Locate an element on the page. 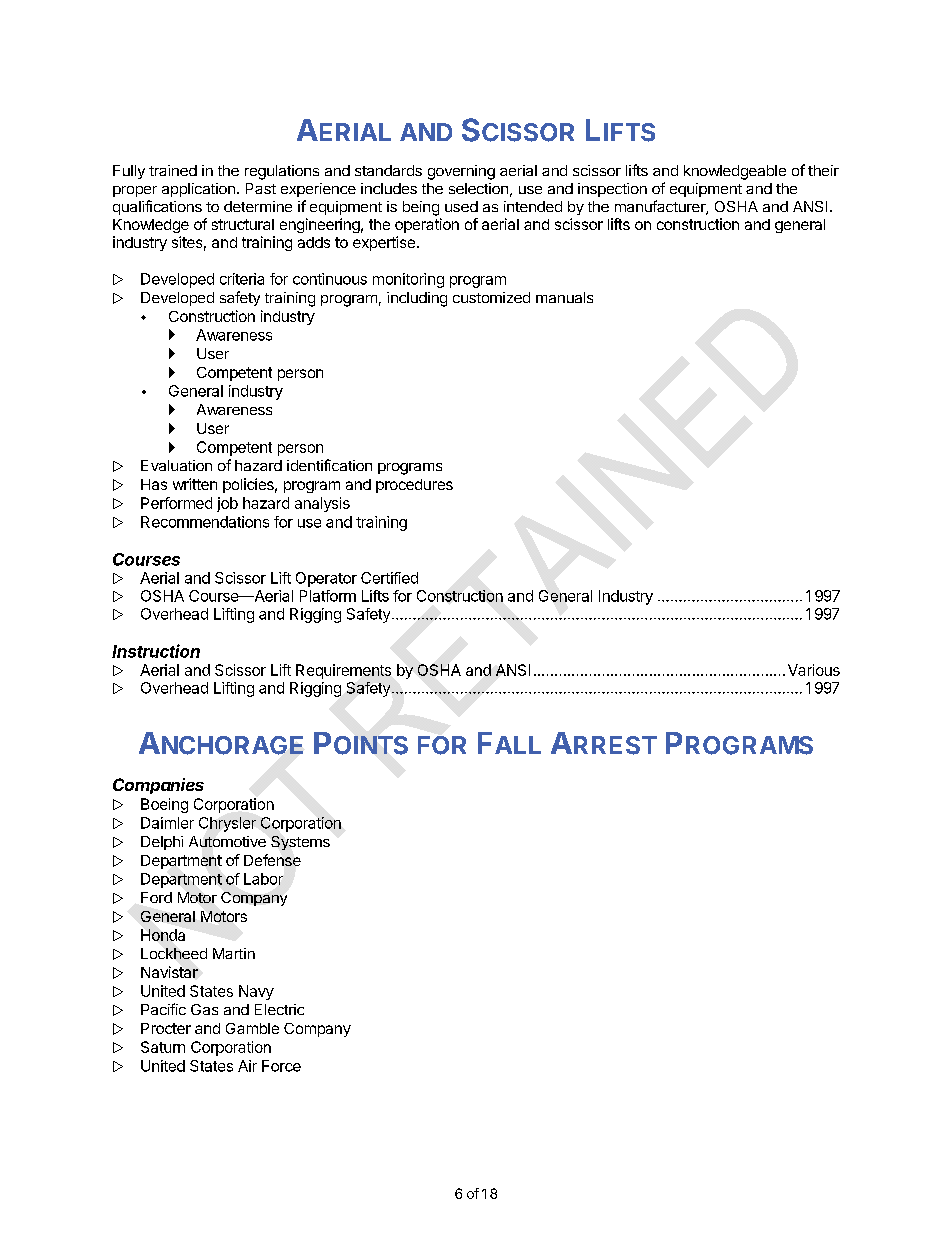  their is located at coordinates (823, 170).
